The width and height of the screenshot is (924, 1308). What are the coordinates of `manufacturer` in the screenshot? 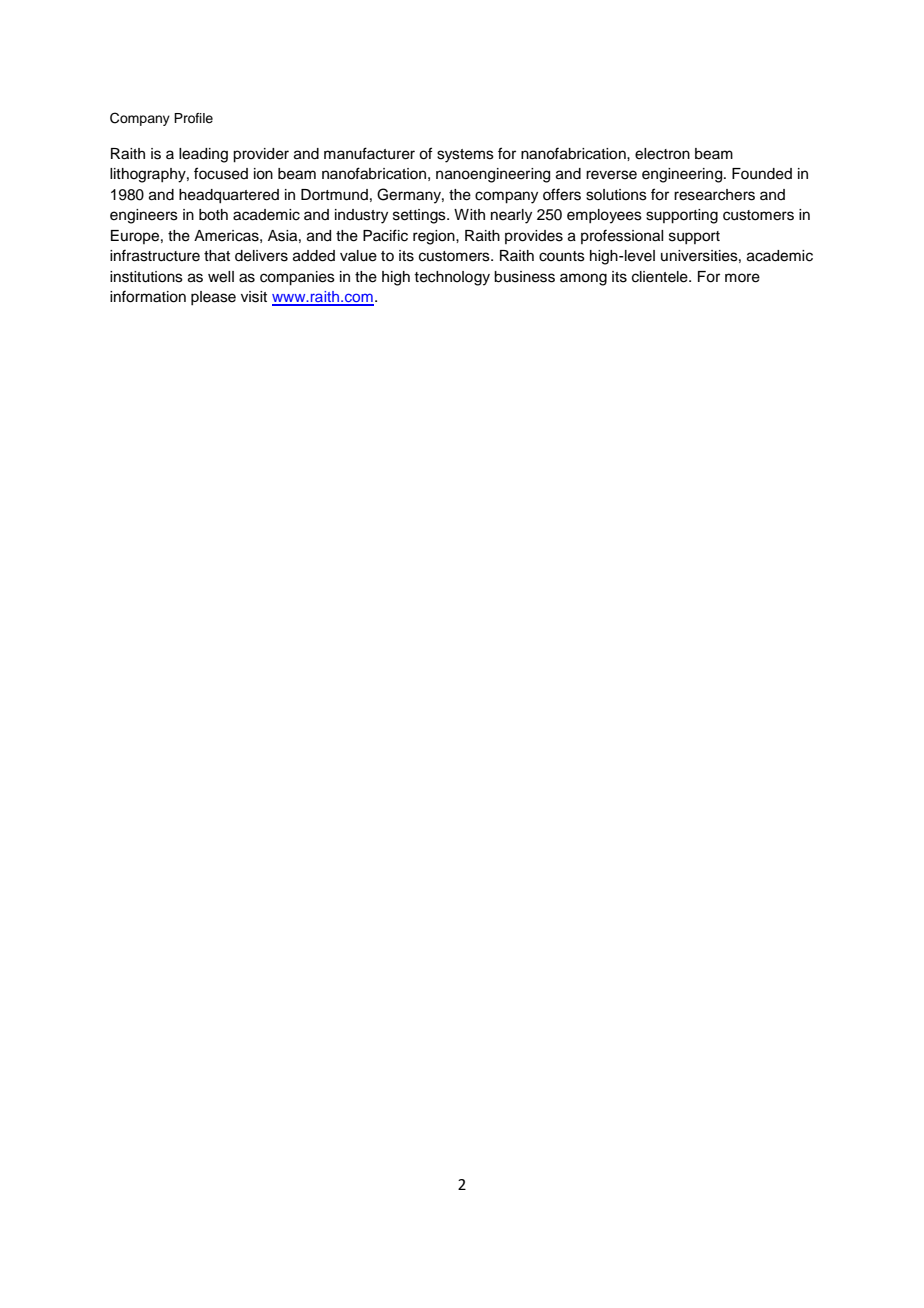 It's located at (369, 153).
